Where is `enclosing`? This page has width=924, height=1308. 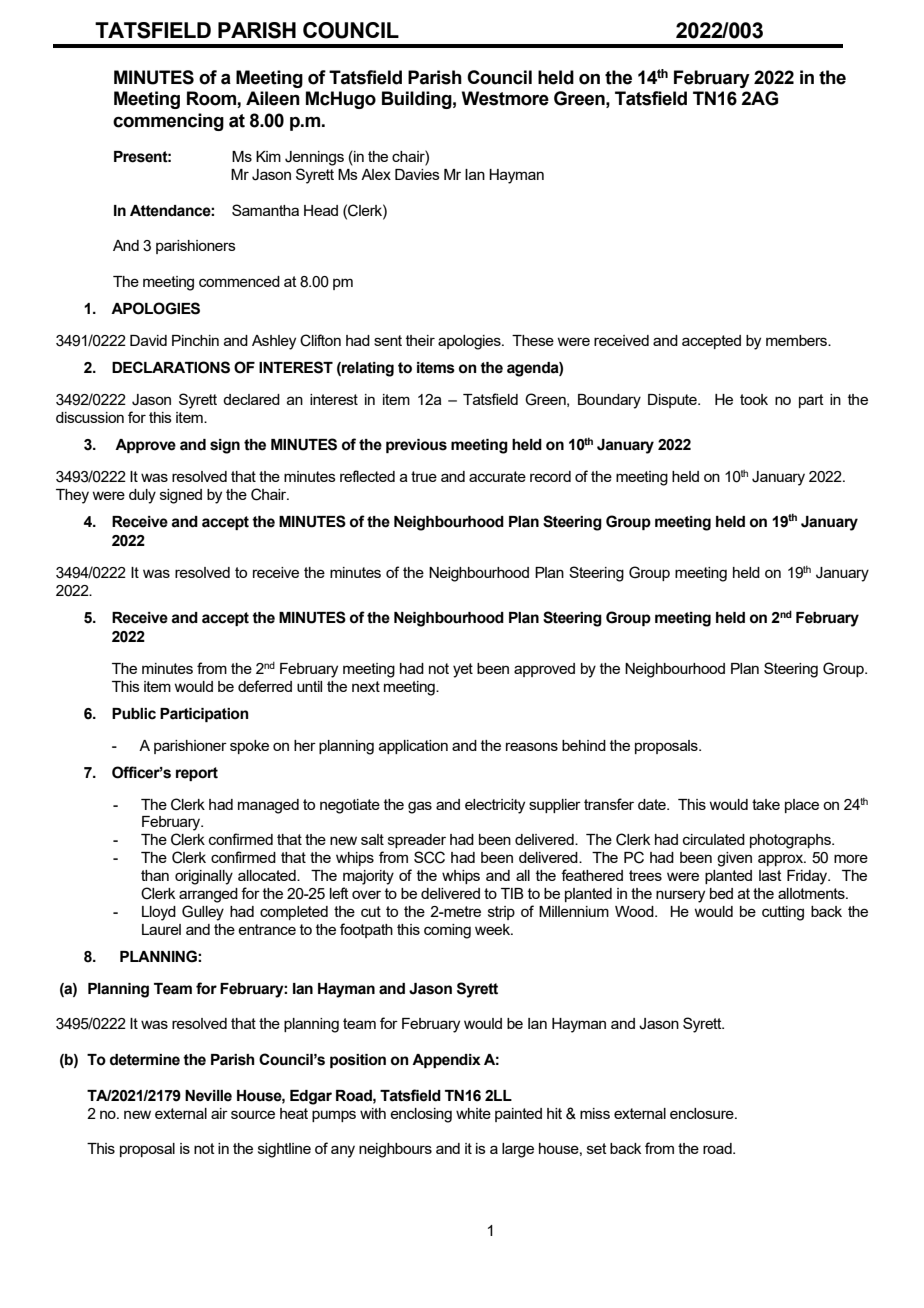 enclosing is located at coordinates (421, 1115).
